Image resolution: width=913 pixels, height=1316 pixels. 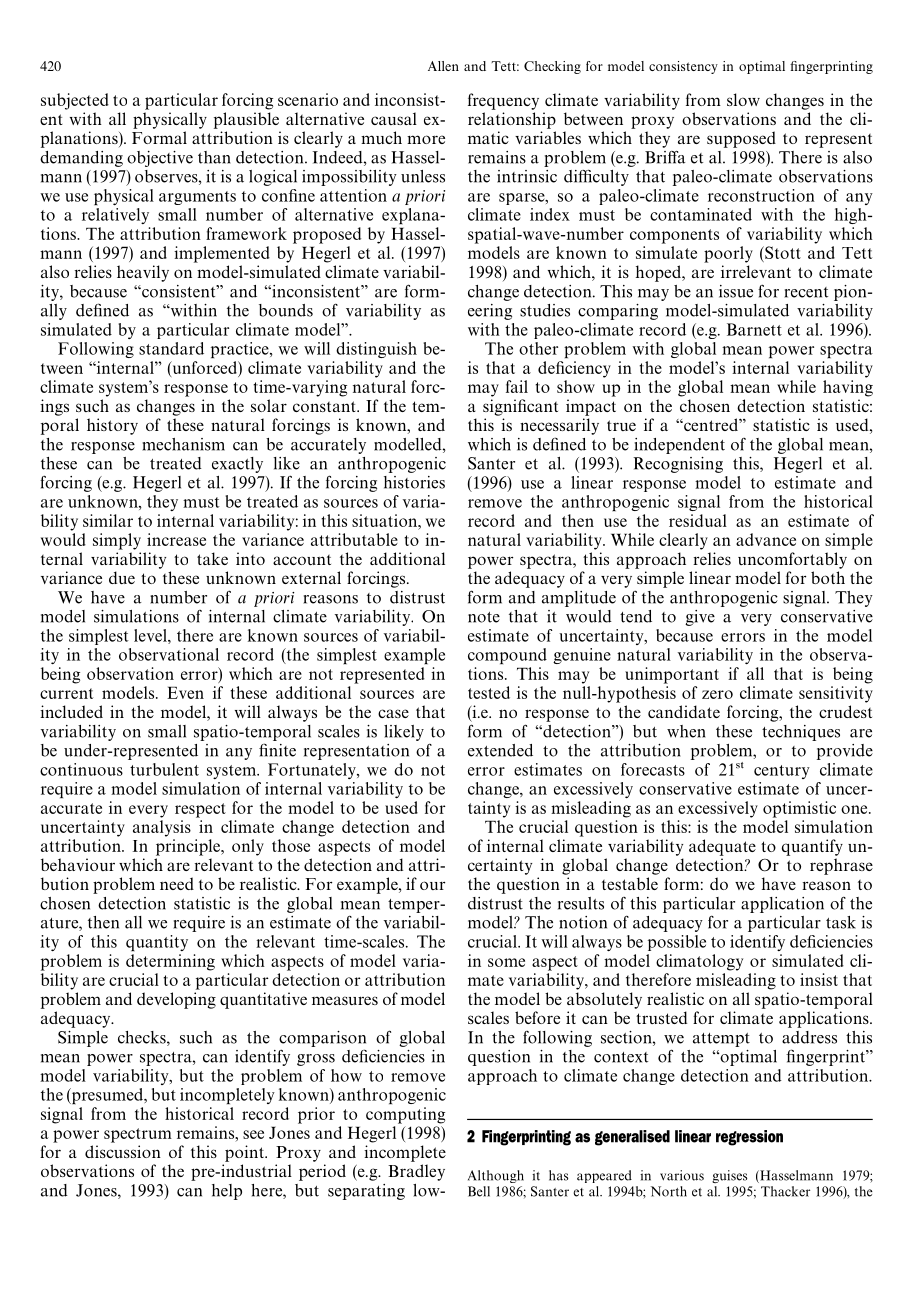 I want to click on Bradley, so click(x=416, y=1172).
